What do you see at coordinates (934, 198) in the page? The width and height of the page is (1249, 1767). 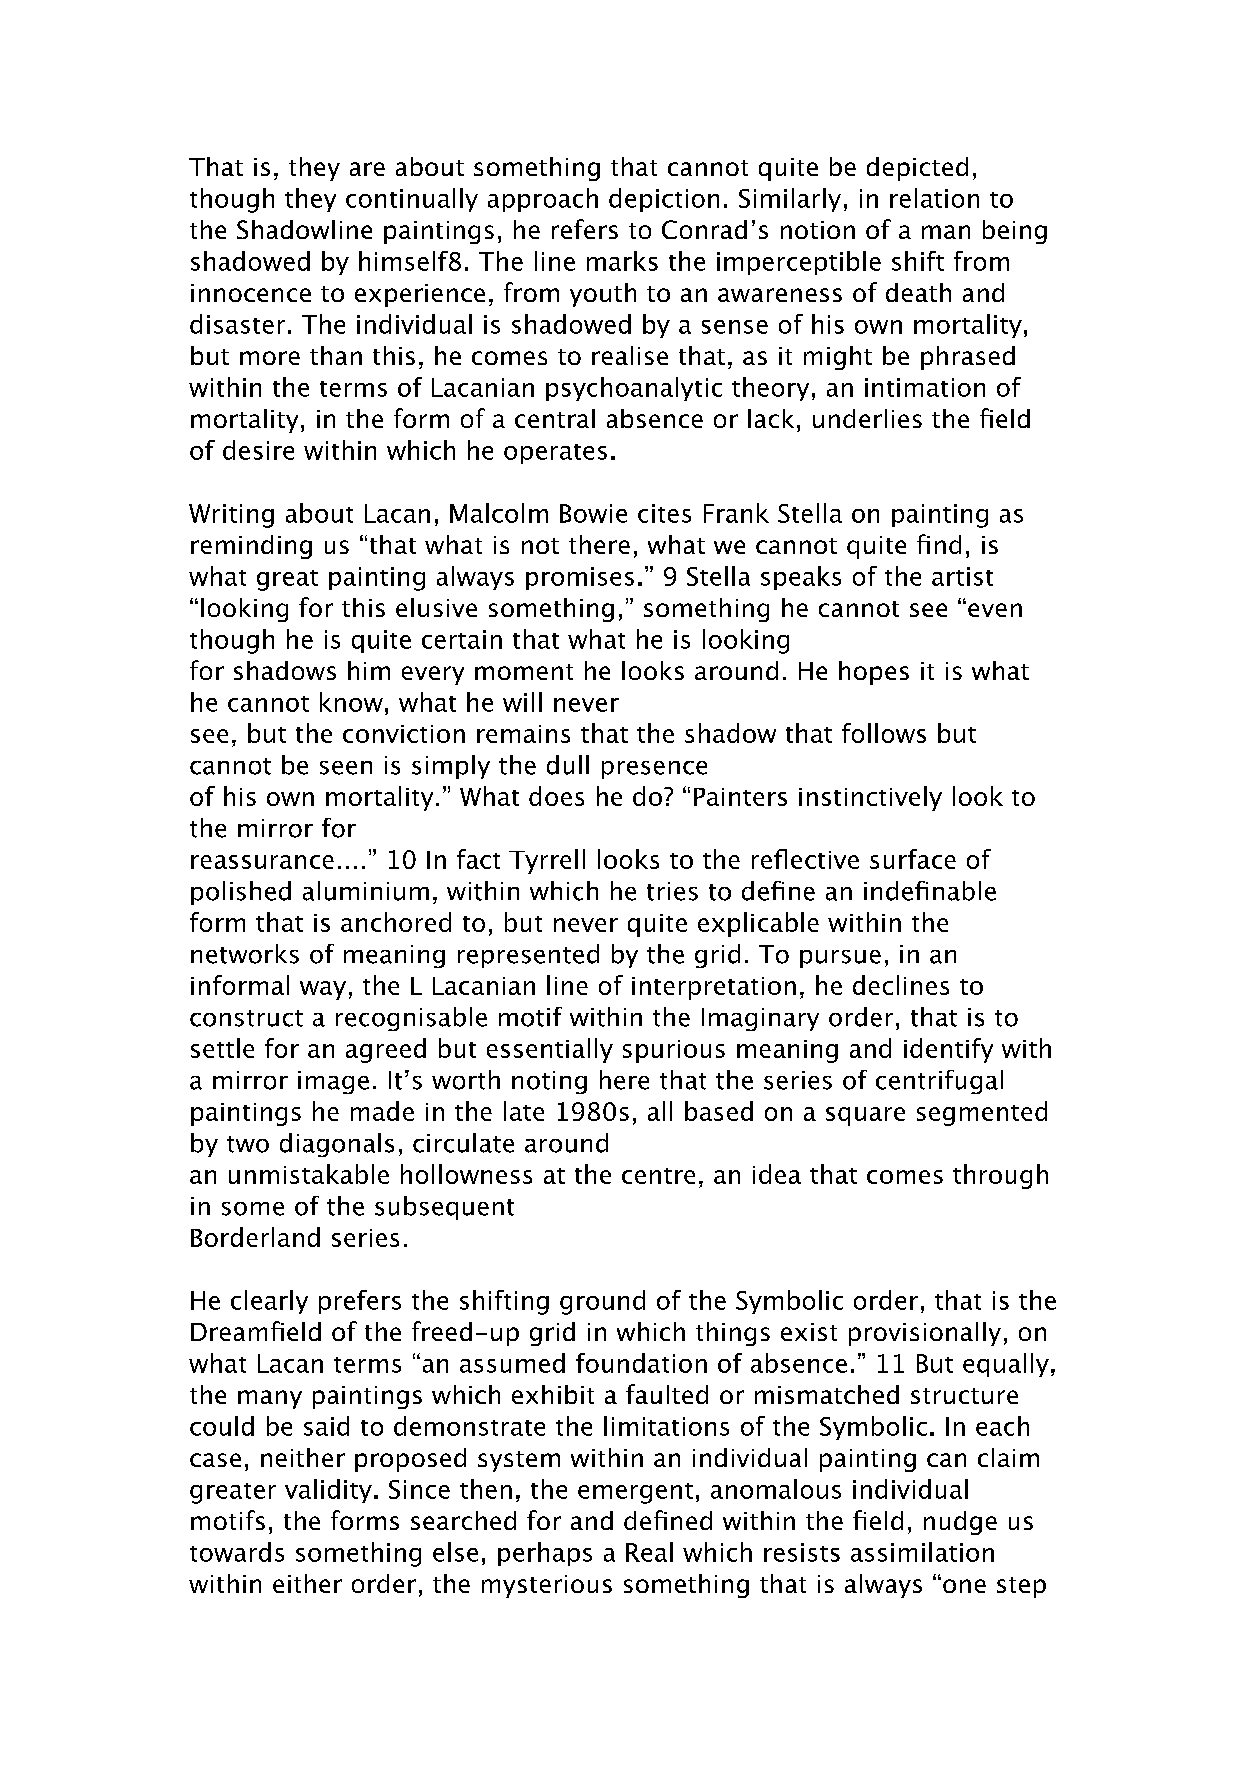 I see `relation` at bounding box center [934, 198].
